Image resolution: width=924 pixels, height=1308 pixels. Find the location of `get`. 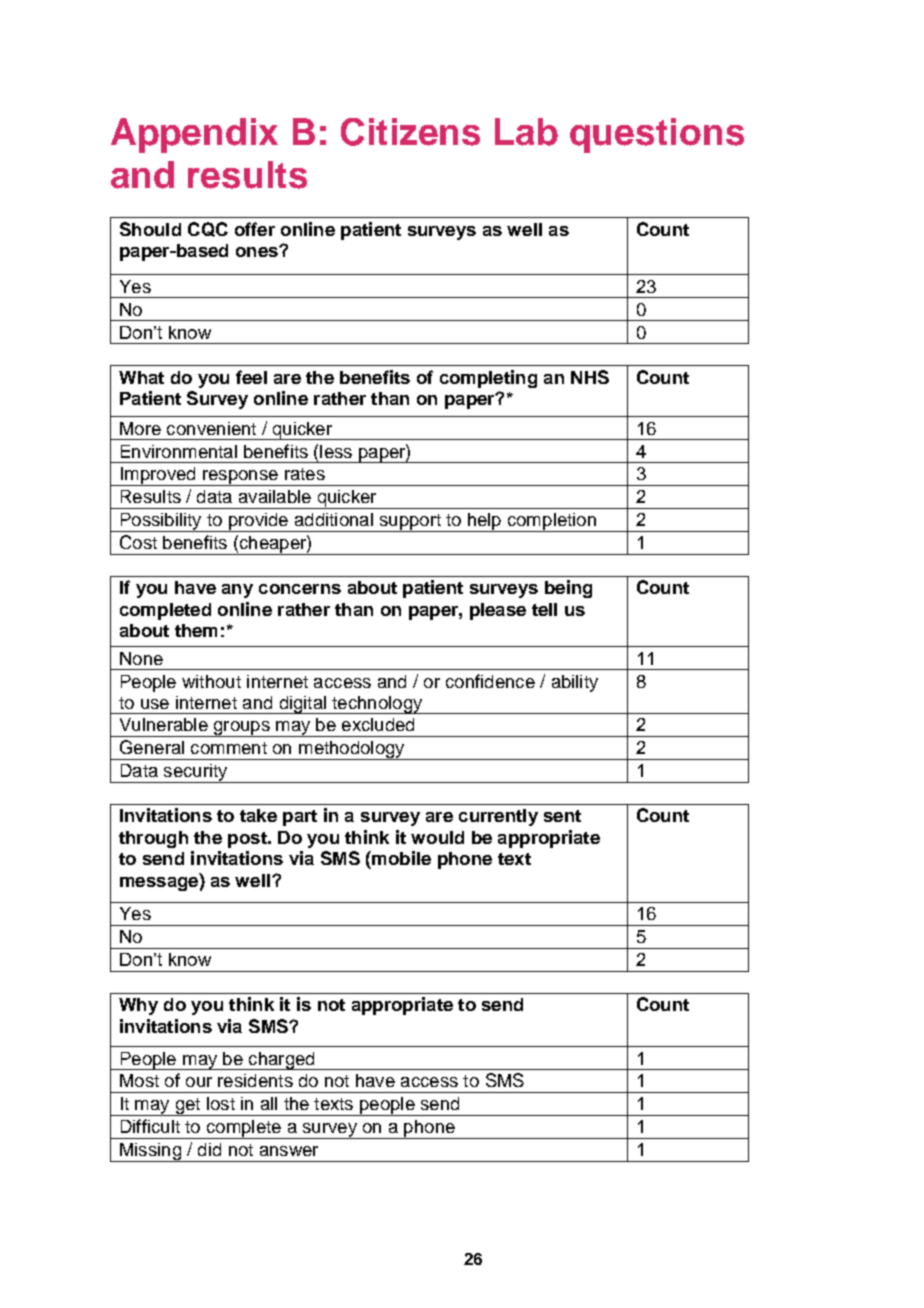

get is located at coordinates (188, 1107).
